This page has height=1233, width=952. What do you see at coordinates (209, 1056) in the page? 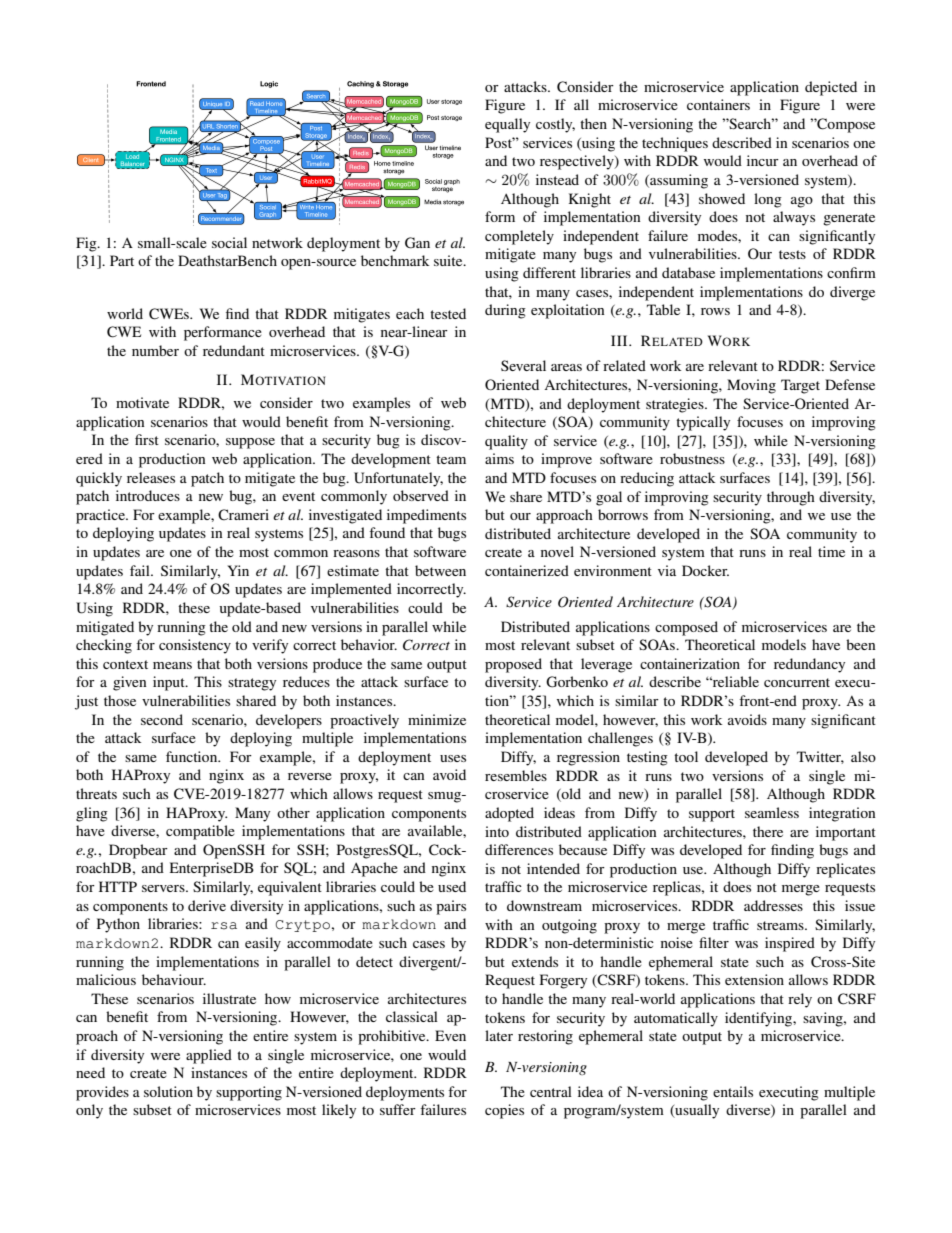
I see `applied` at bounding box center [209, 1056].
